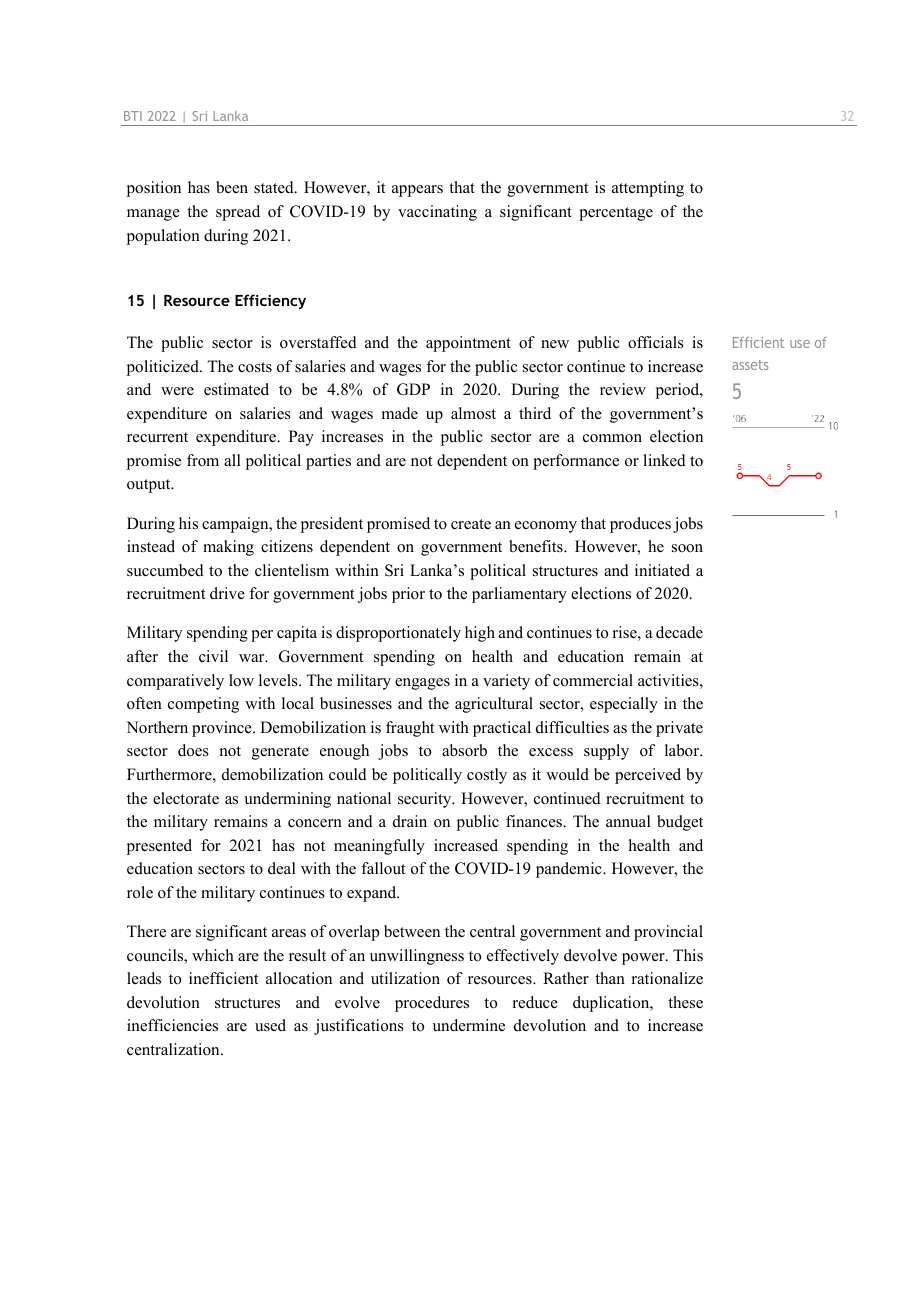  Describe the element at coordinates (662, 570) in the document. I see `initiated` at that location.
